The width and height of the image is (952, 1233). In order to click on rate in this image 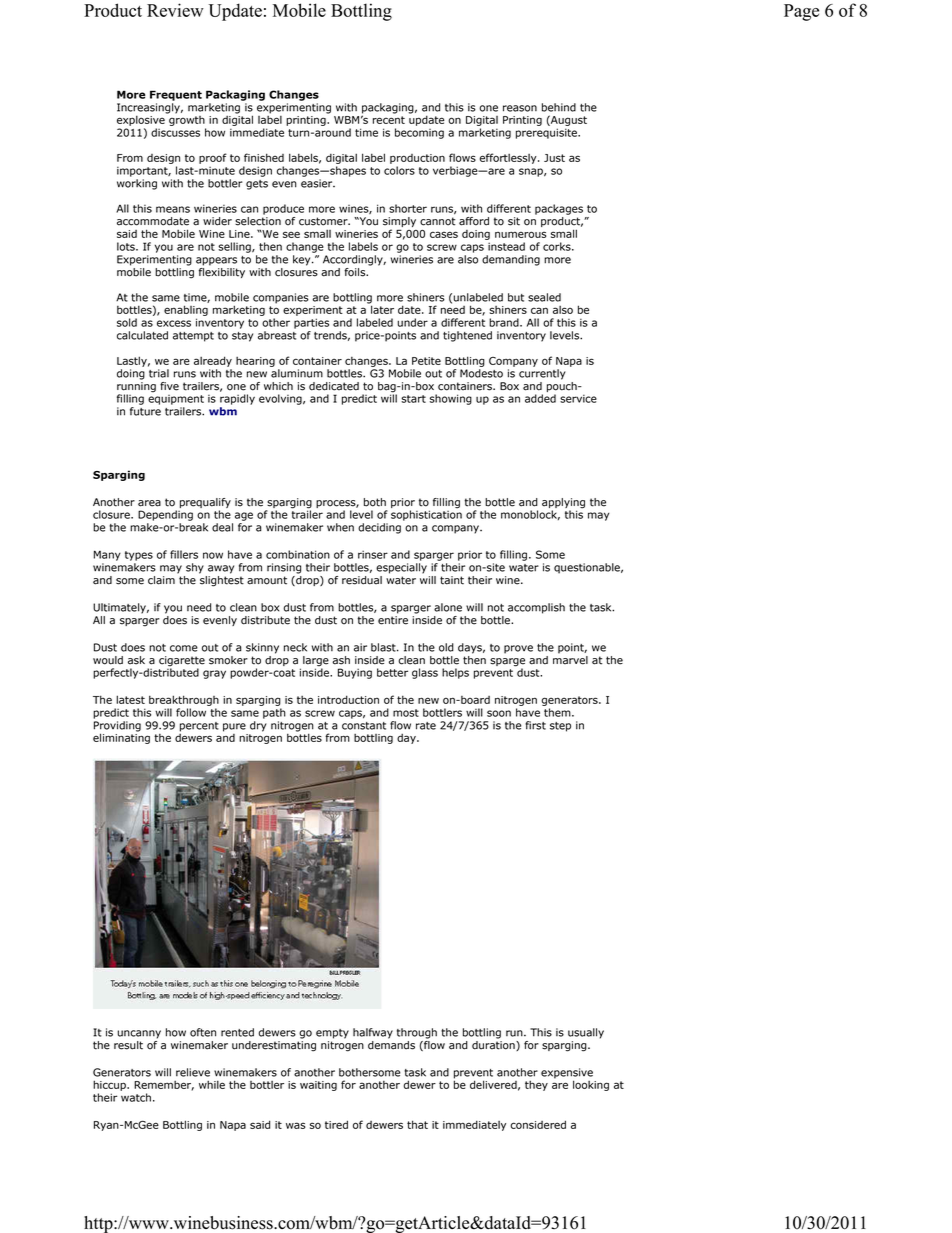, I will do `click(426, 726)`.
